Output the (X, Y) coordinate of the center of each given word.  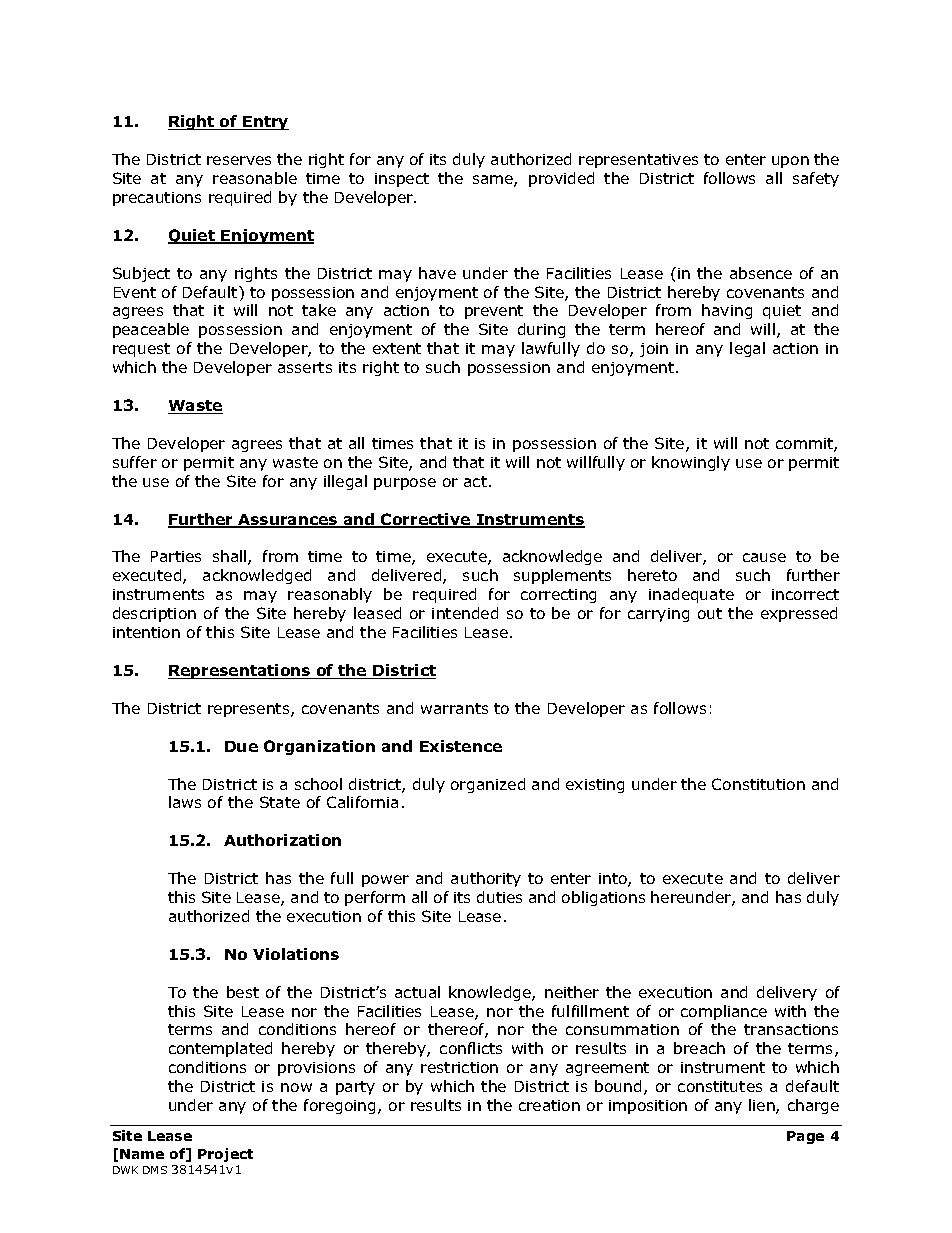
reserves (239, 160)
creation (549, 1105)
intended (465, 613)
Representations (240, 671)
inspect (402, 180)
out (710, 613)
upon (790, 162)
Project (225, 1155)
